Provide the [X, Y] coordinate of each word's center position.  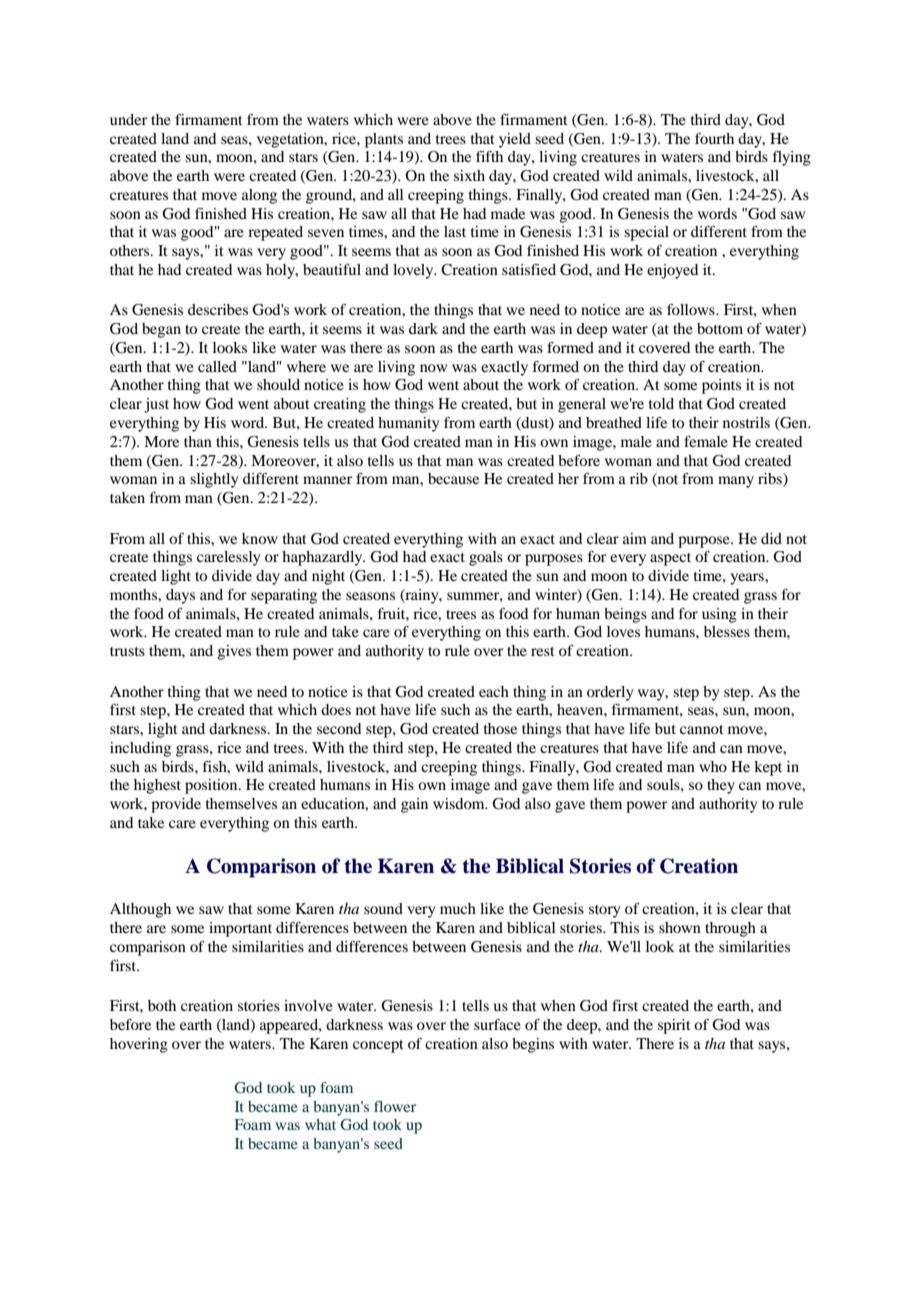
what [320, 1124]
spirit [674, 1026]
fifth [489, 156]
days [180, 596]
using [719, 615]
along [259, 196]
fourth [714, 138]
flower [395, 1106]
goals [486, 558]
